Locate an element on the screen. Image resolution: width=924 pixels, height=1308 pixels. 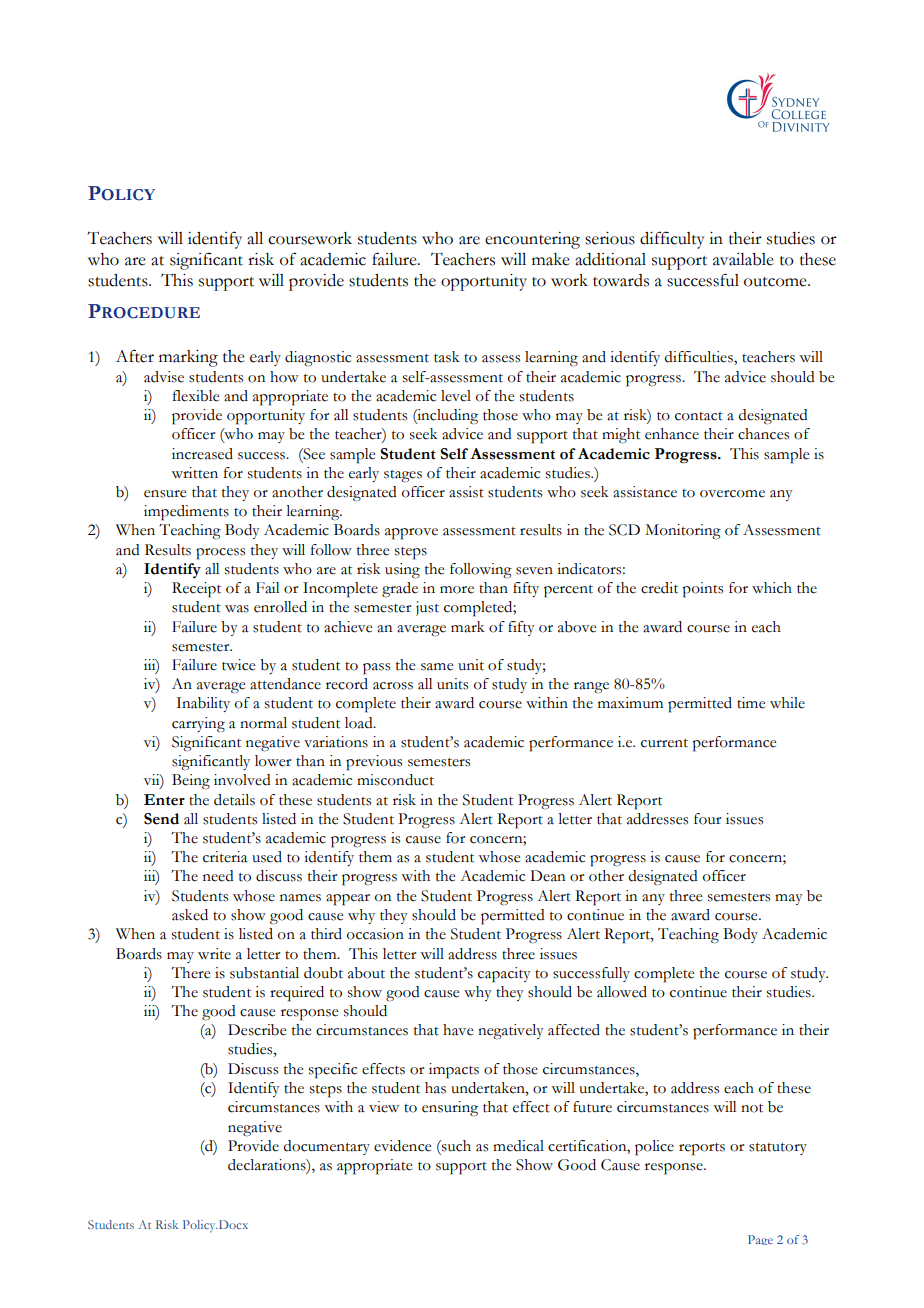
four is located at coordinates (707, 819).
